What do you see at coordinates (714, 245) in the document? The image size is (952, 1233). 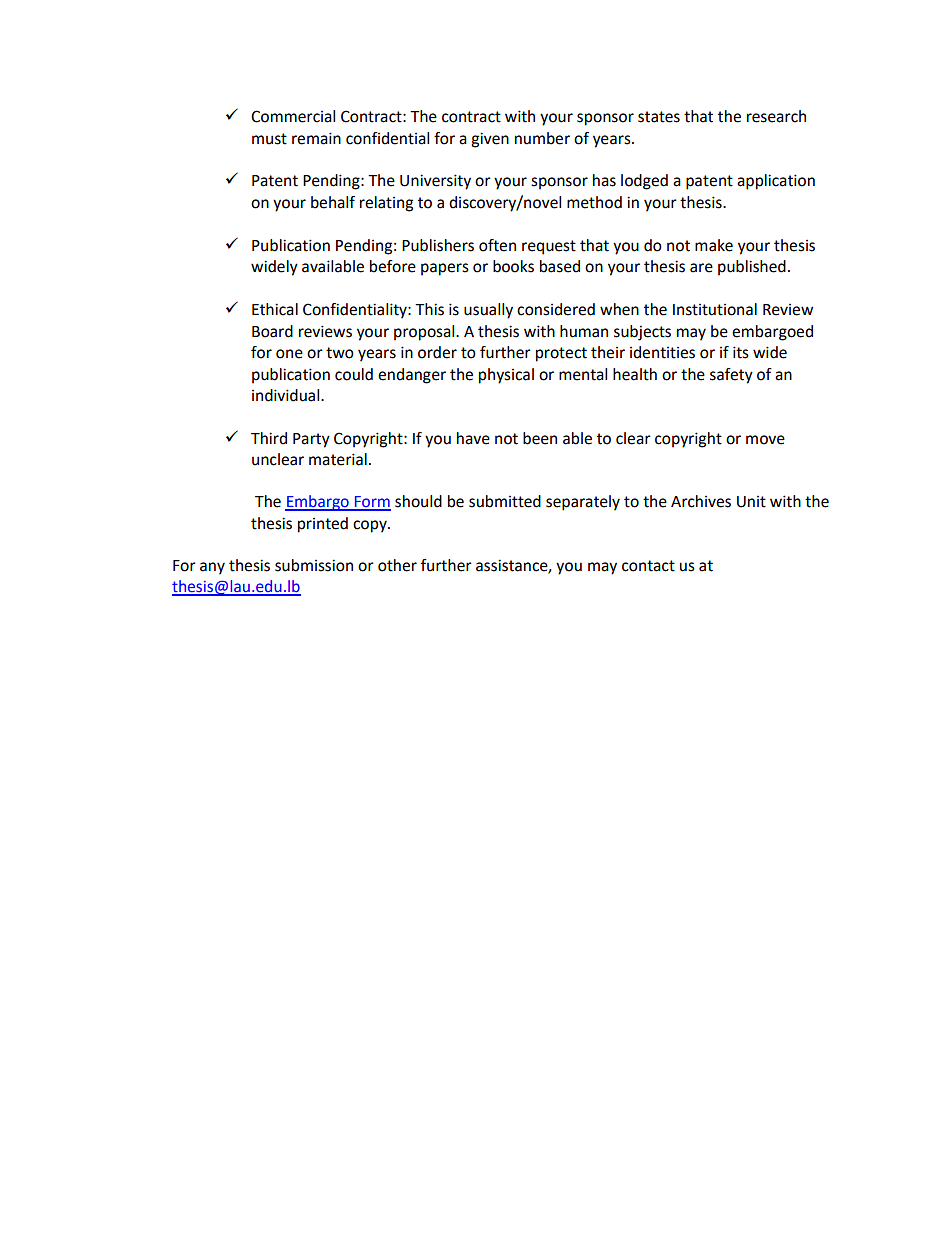 I see `make` at bounding box center [714, 245].
